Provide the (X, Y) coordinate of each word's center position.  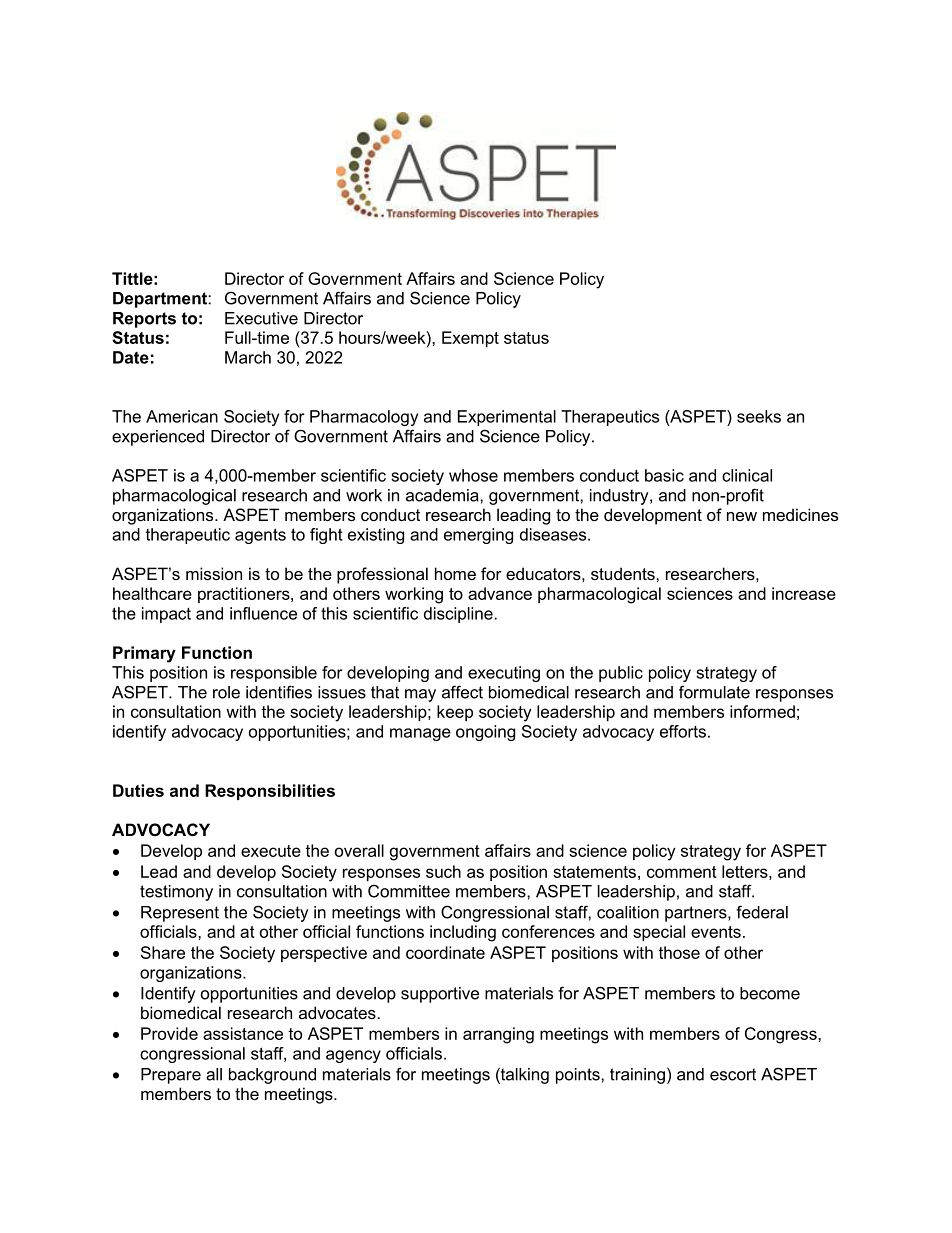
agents (260, 536)
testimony (176, 893)
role (226, 692)
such (443, 871)
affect (462, 692)
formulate (714, 692)
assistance (243, 1033)
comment (682, 872)
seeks (759, 416)
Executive (261, 318)
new (742, 516)
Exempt (470, 339)
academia (443, 495)
